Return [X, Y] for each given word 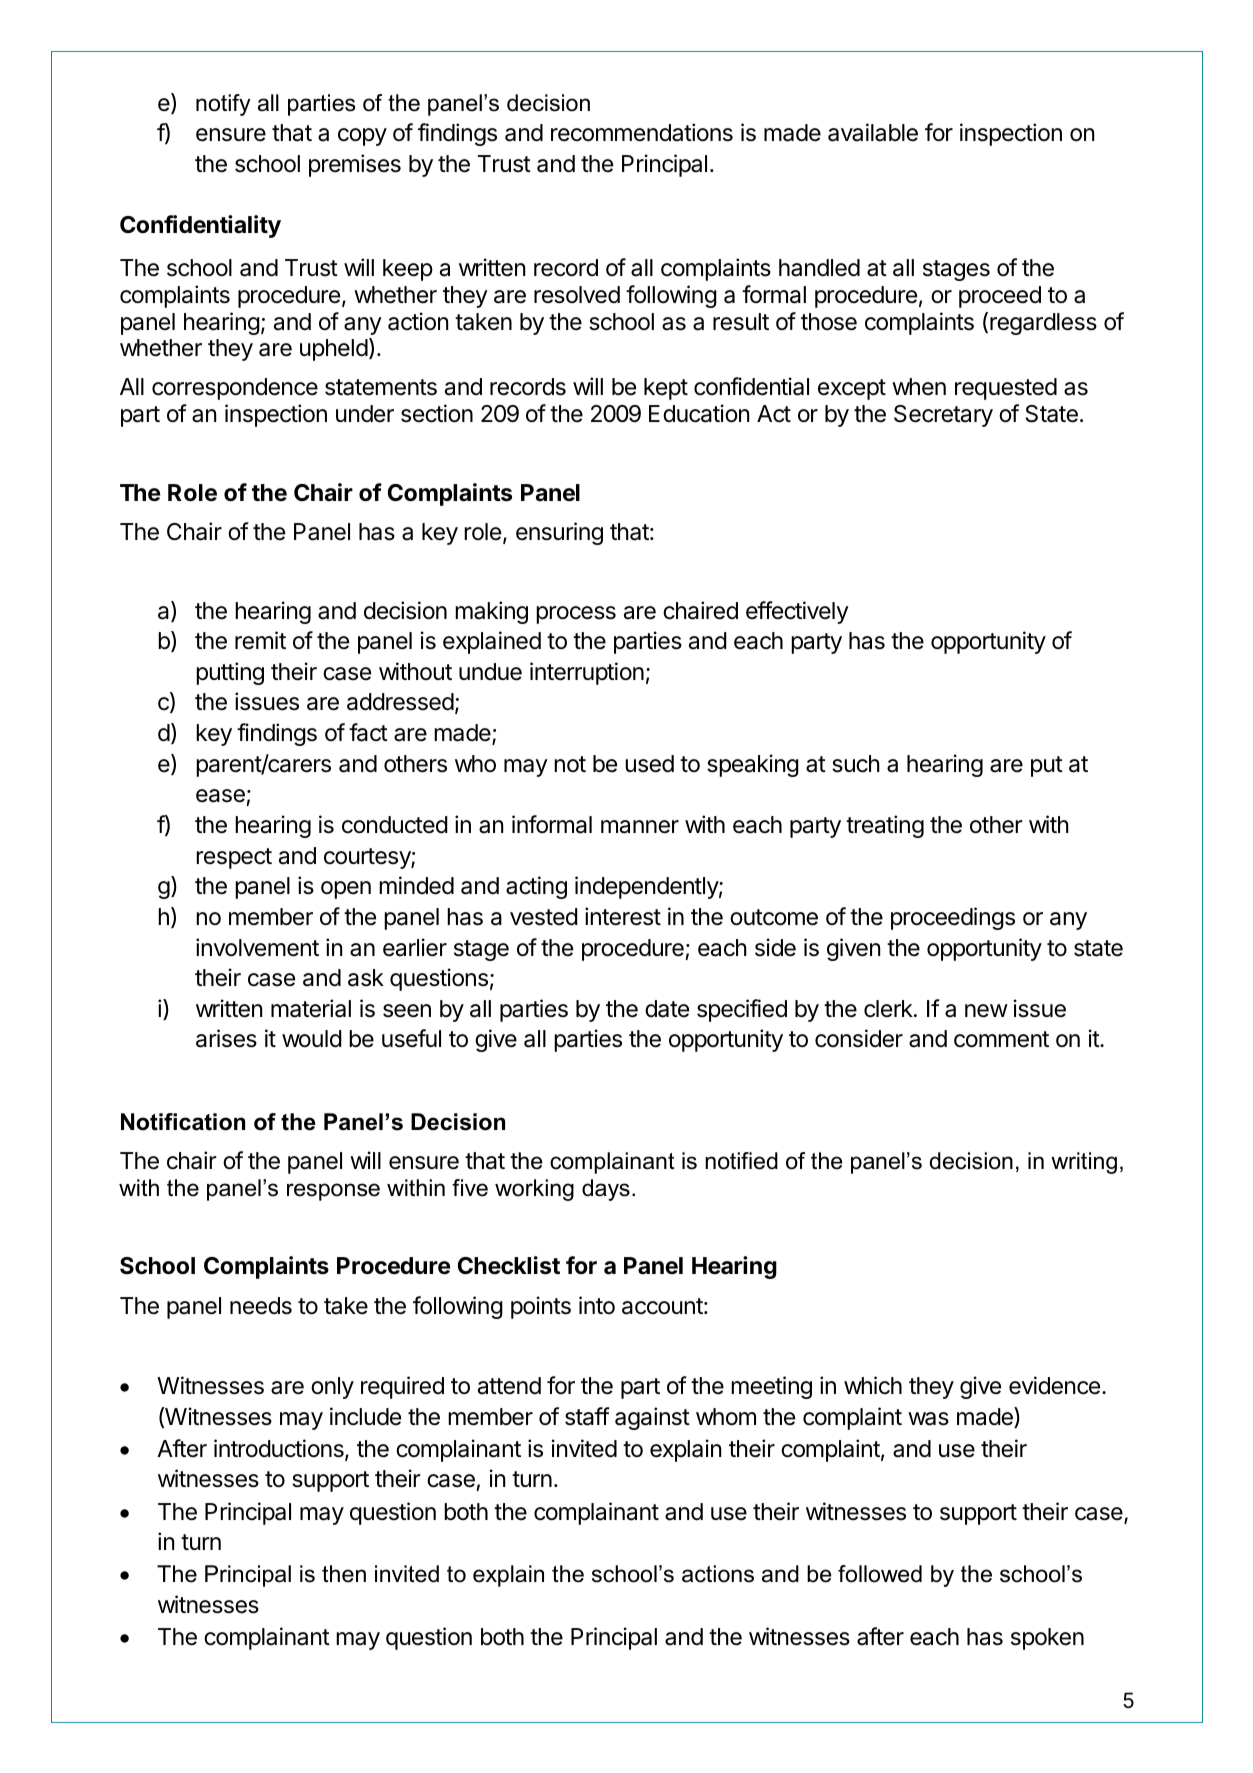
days [606, 1190]
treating [885, 826]
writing [1084, 1163]
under [365, 414]
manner [640, 827]
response [333, 1192]
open [346, 890]
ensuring [559, 533]
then [344, 1574]
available [873, 132]
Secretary [943, 416]
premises [355, 165]
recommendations [642, 132]
